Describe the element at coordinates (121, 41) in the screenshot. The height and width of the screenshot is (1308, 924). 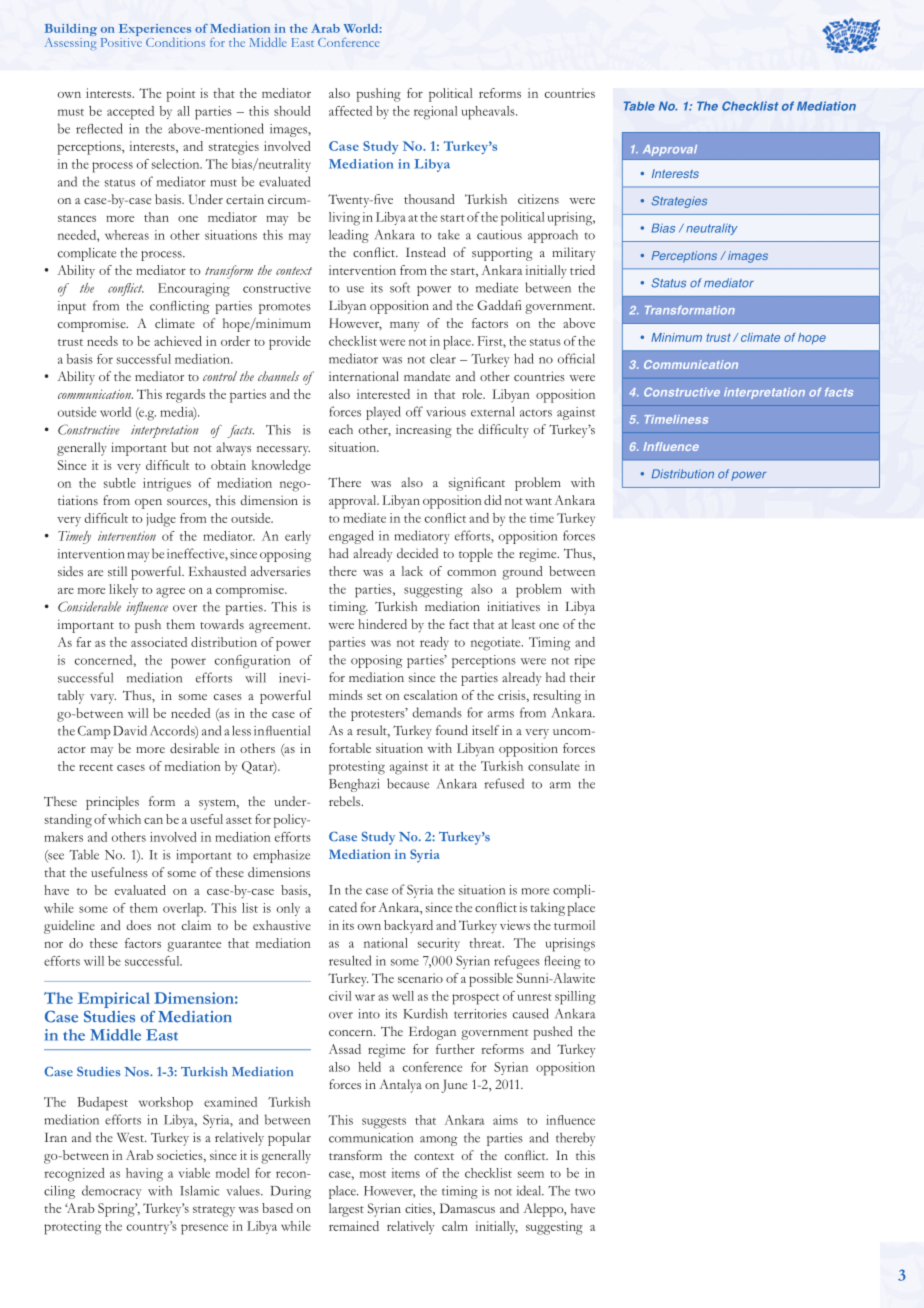
I see `Positive` at that location.
